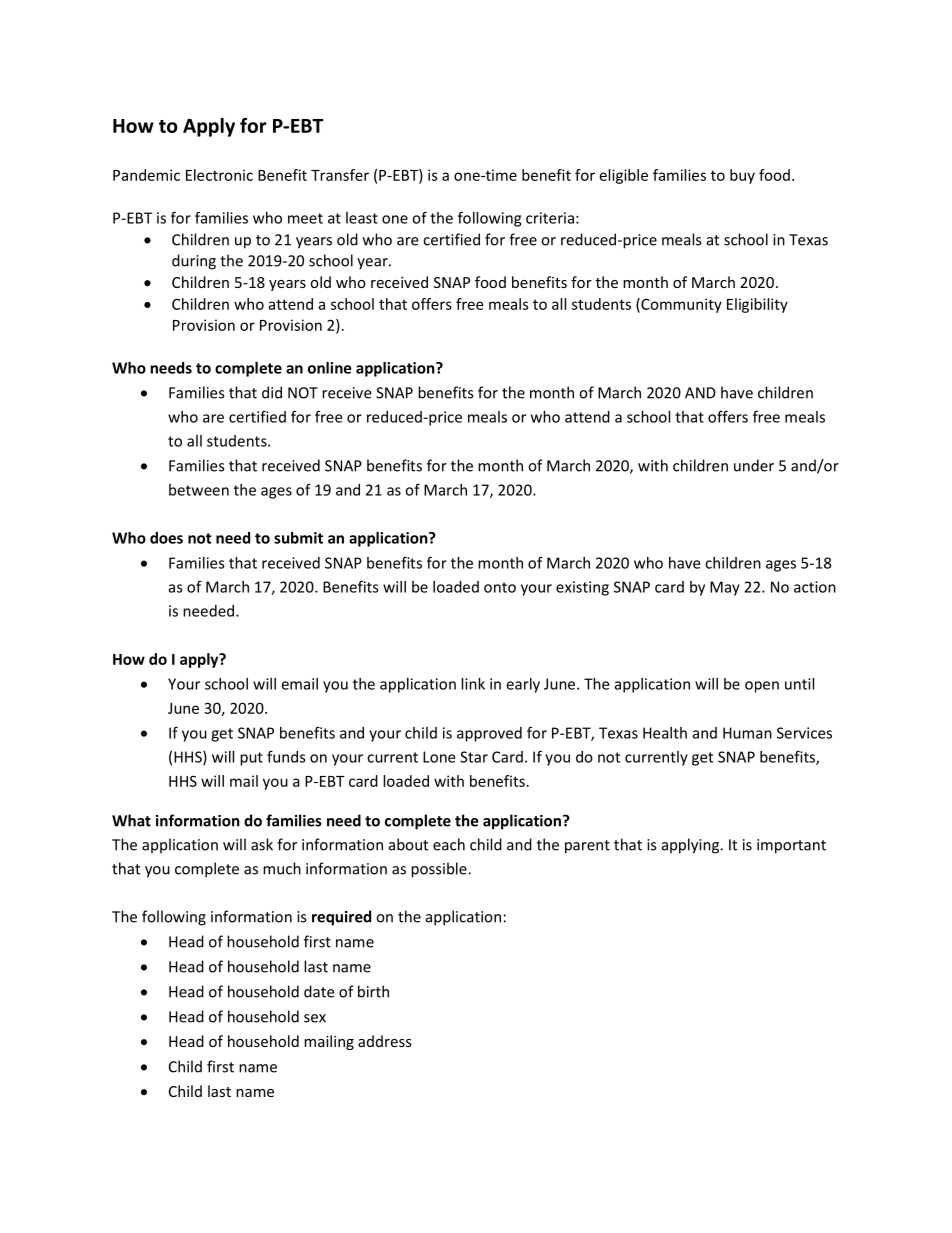 This page has width=952, height=1233. I want to click on sex, so click(315, 1018).
